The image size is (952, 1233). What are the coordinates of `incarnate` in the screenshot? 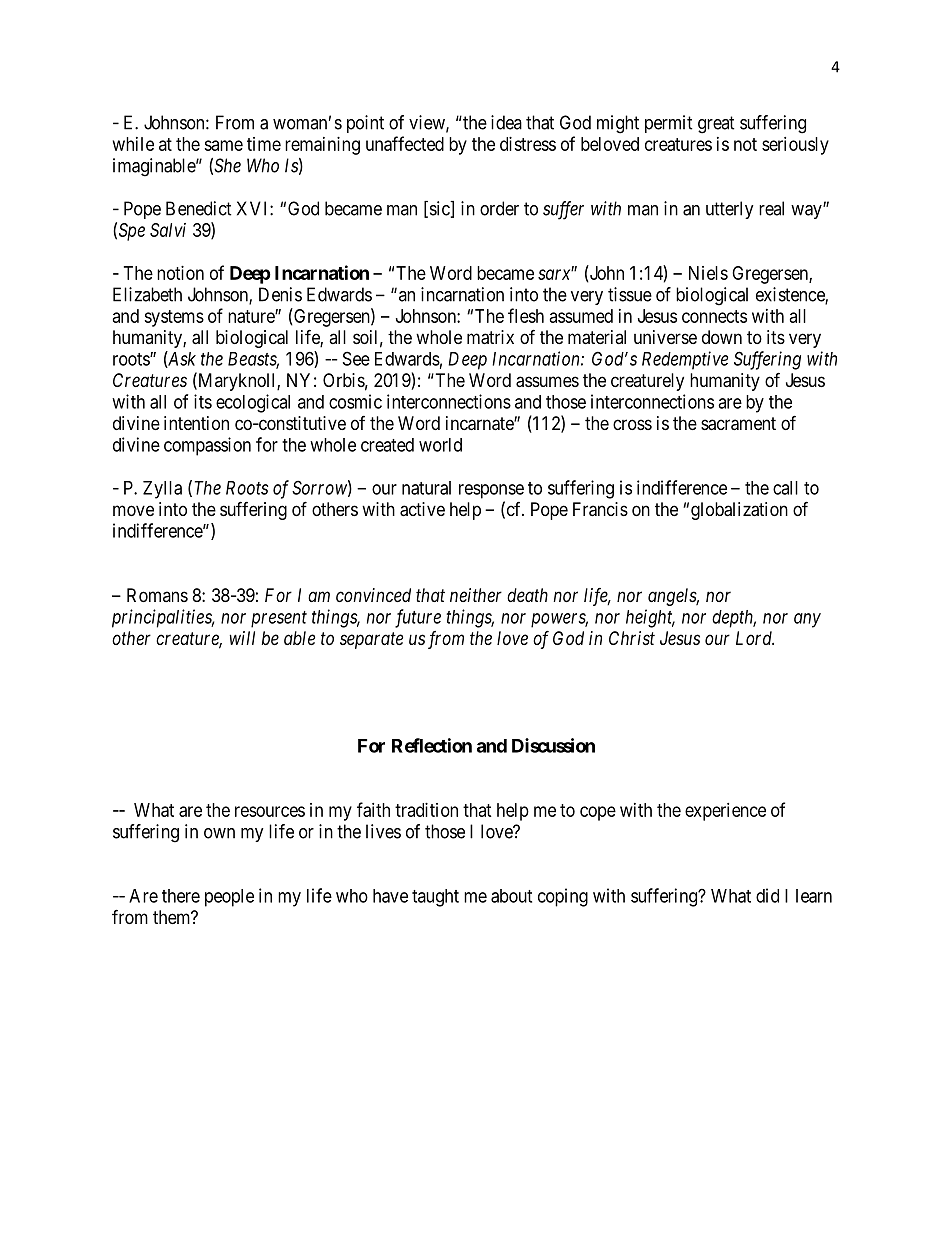 It's located at (480, 423).
